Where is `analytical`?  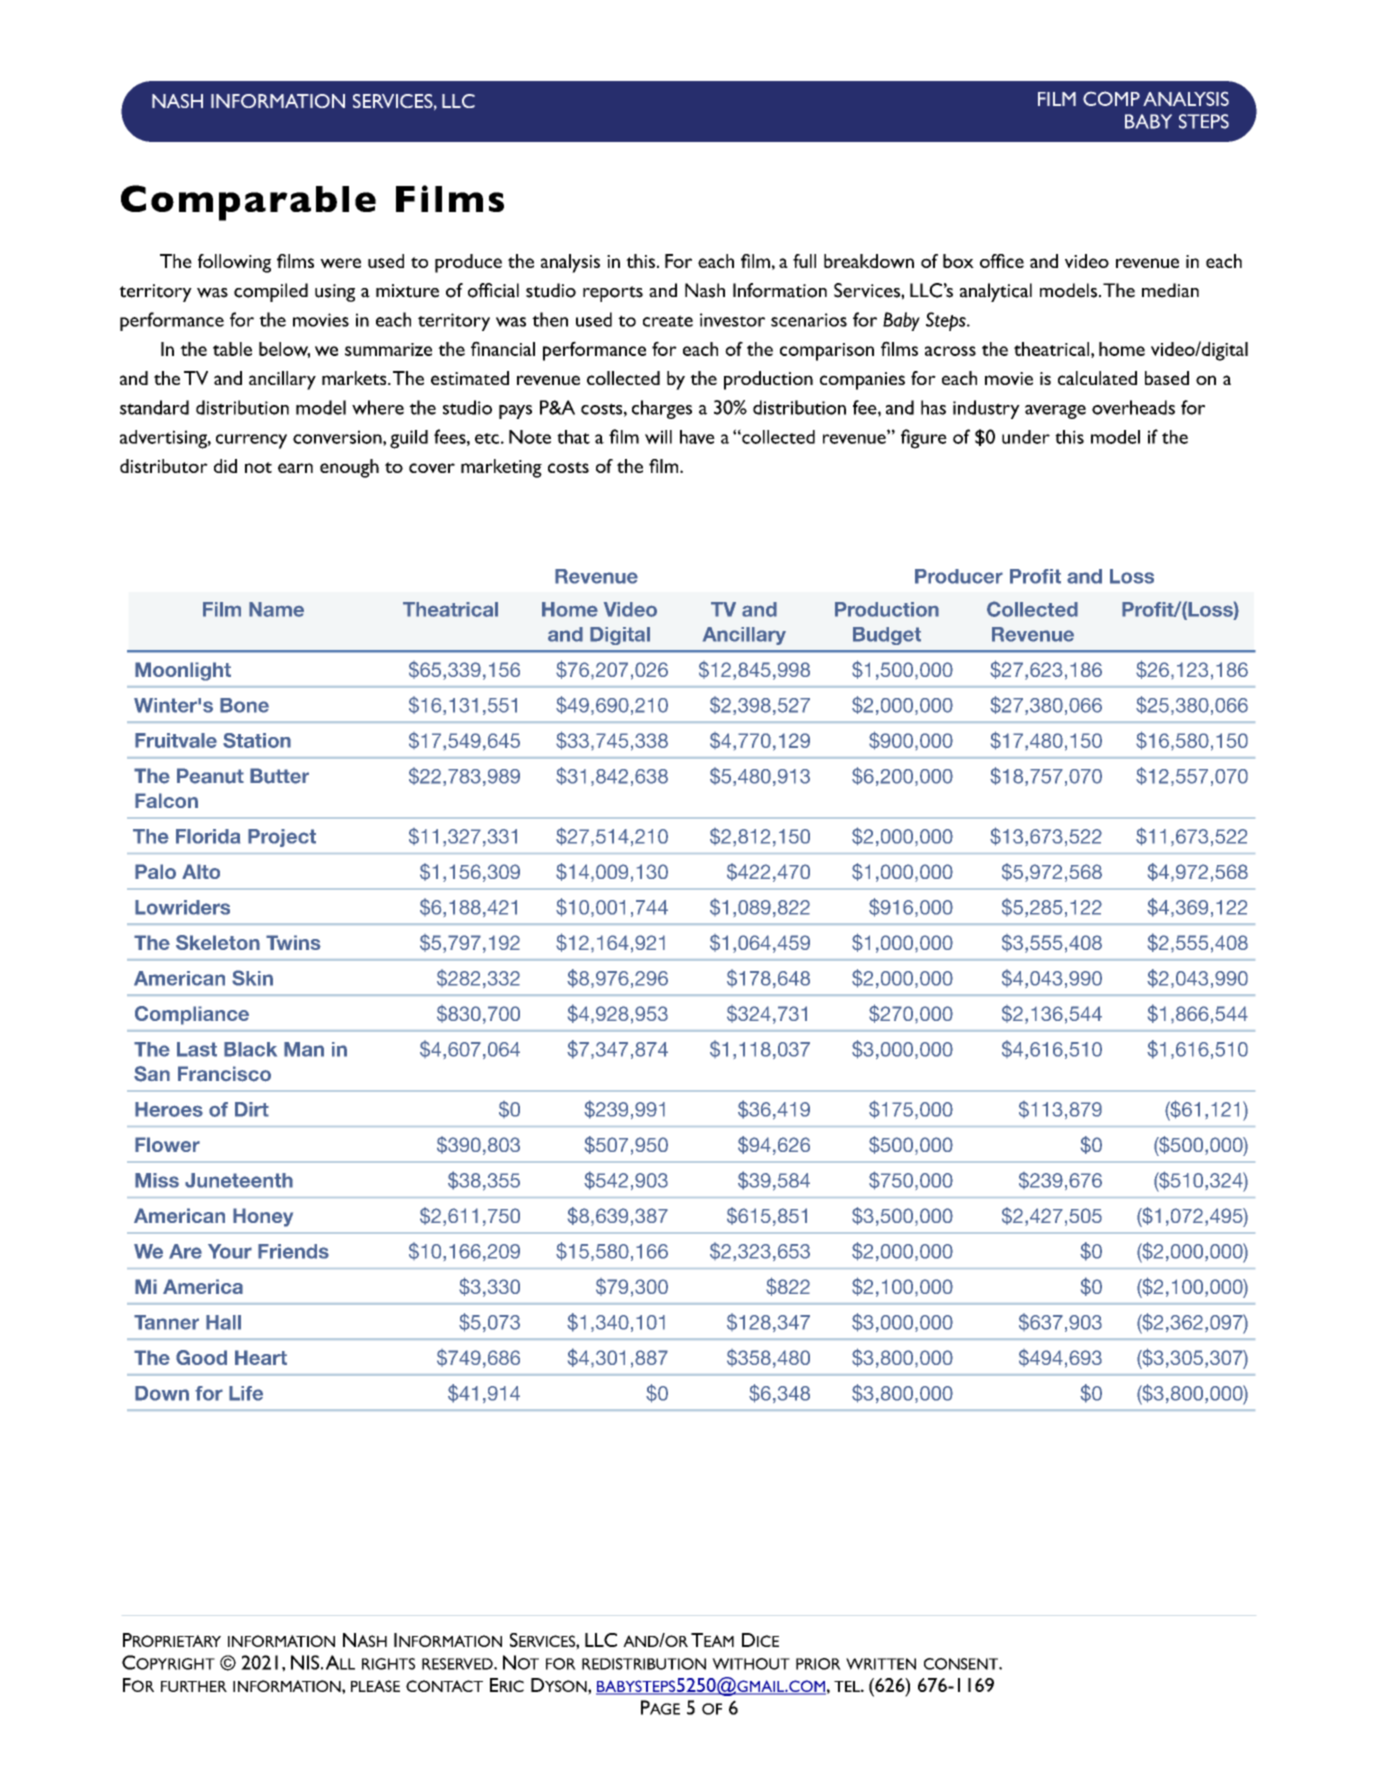 analytical is located at coordinates (996, 292).
